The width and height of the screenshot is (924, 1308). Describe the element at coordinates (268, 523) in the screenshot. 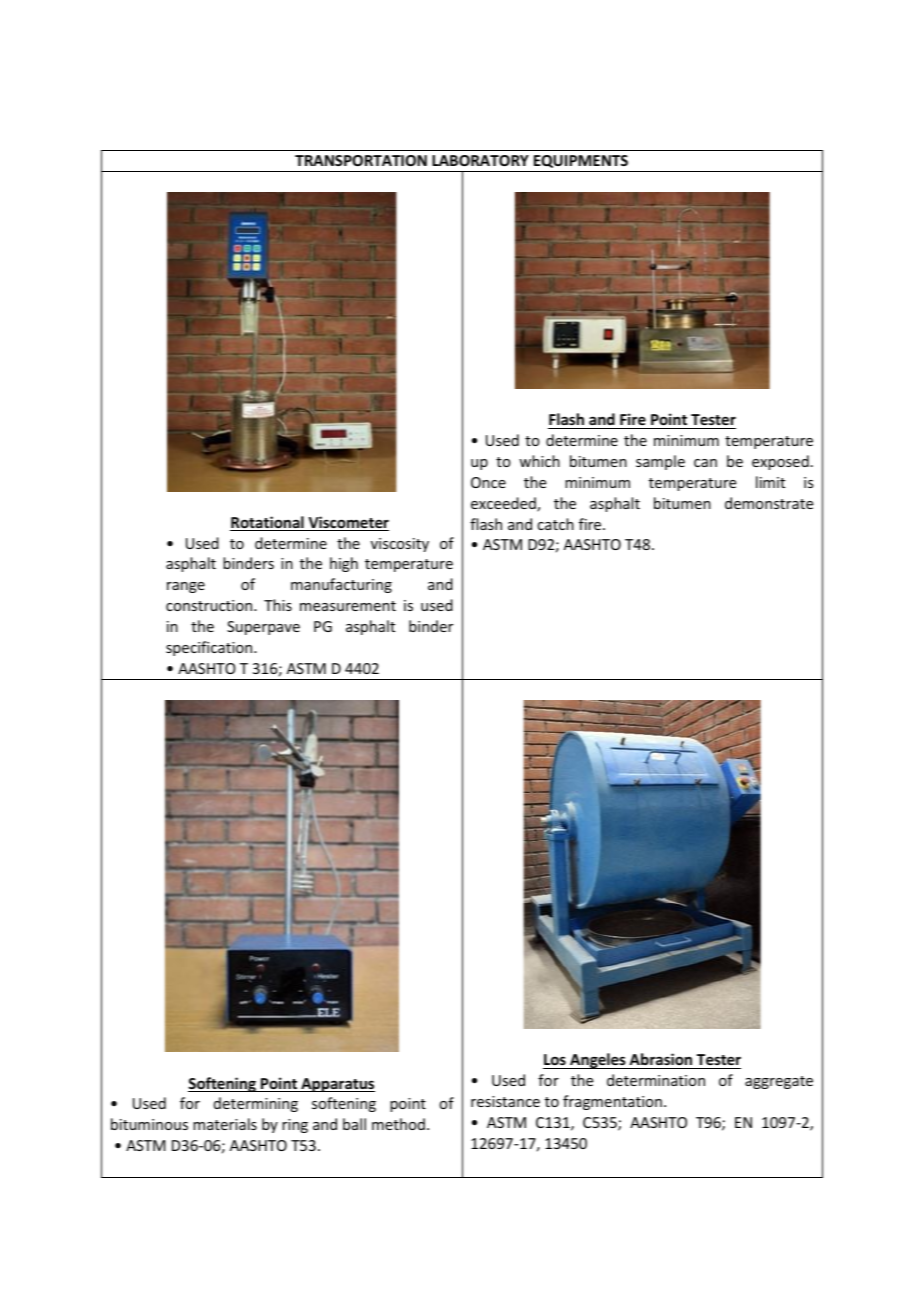

I see `Rotational` at that location.
